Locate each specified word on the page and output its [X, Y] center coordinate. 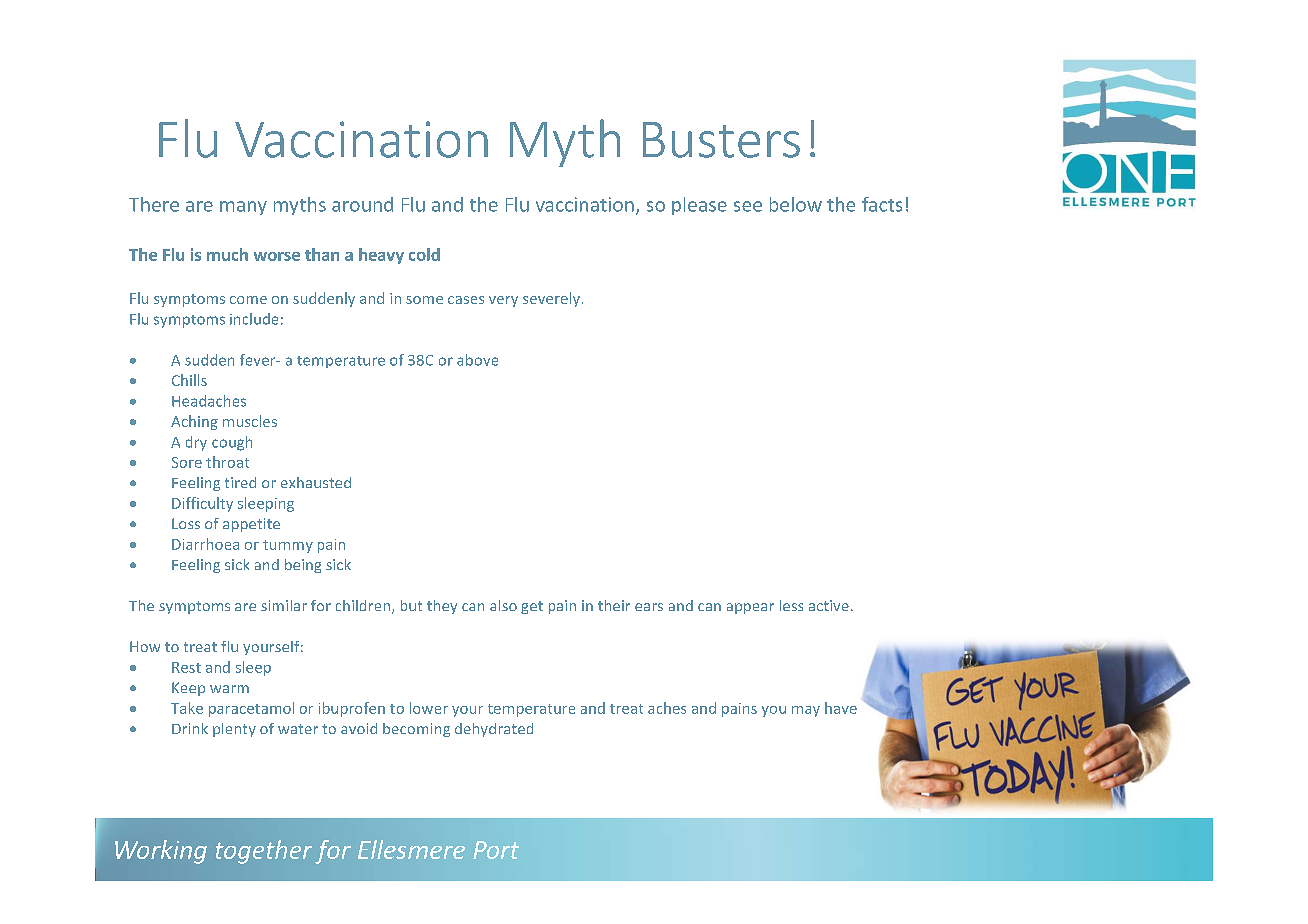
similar [284, 605]
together [264, 852]
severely [553, 299]
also [503, 605]
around [362, 204]
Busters [721, 140]
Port [496, 850]
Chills [189, 380]
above [477, 360]
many [243, 208]
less [791, 605]
